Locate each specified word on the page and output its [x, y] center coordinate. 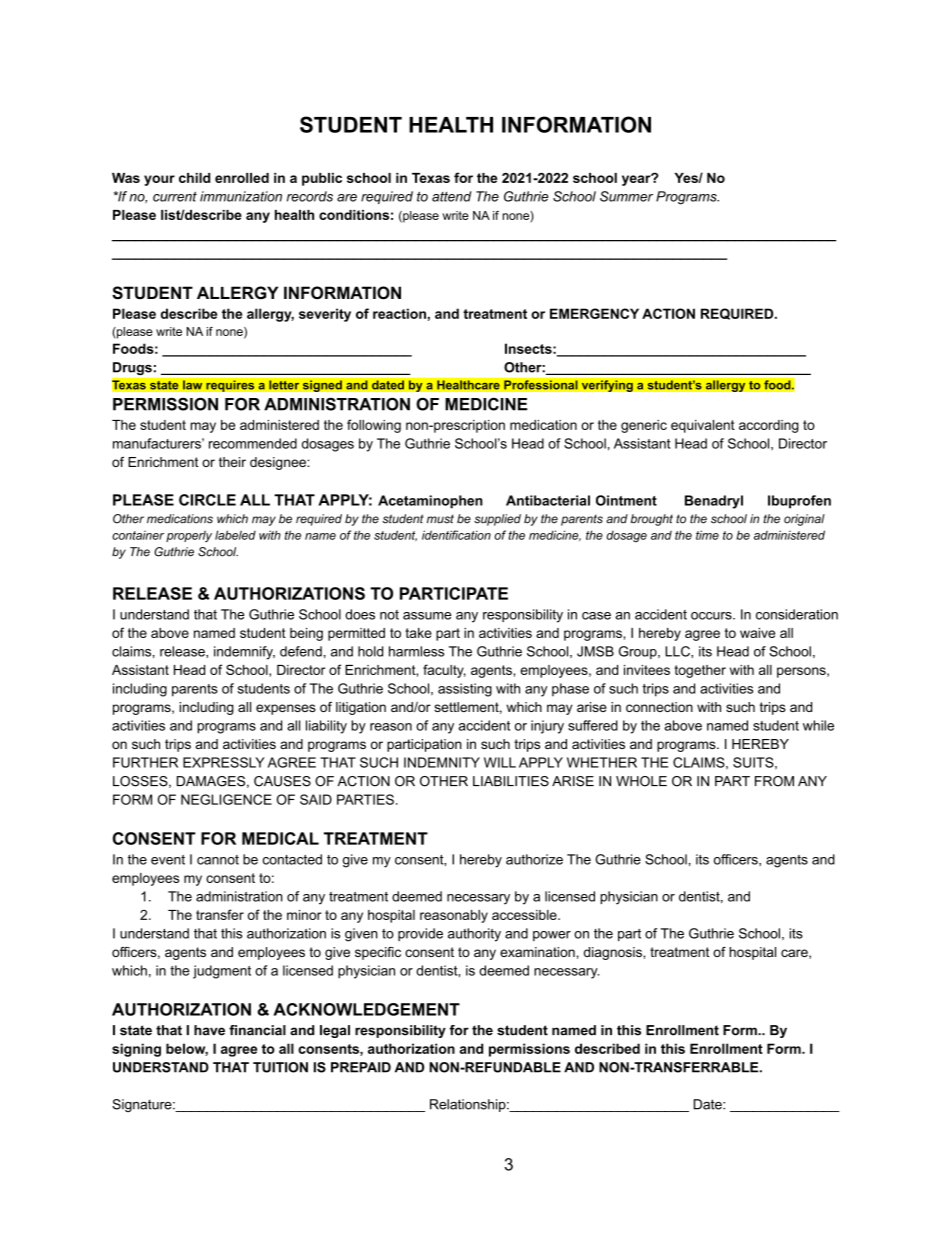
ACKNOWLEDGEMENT [366, 1009]
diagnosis [614, 953]
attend [452, 196]
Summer [626, 196]
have [209, 1030]
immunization [241, 196]
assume [427, 616]
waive [757, 633]
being [306, 634]
